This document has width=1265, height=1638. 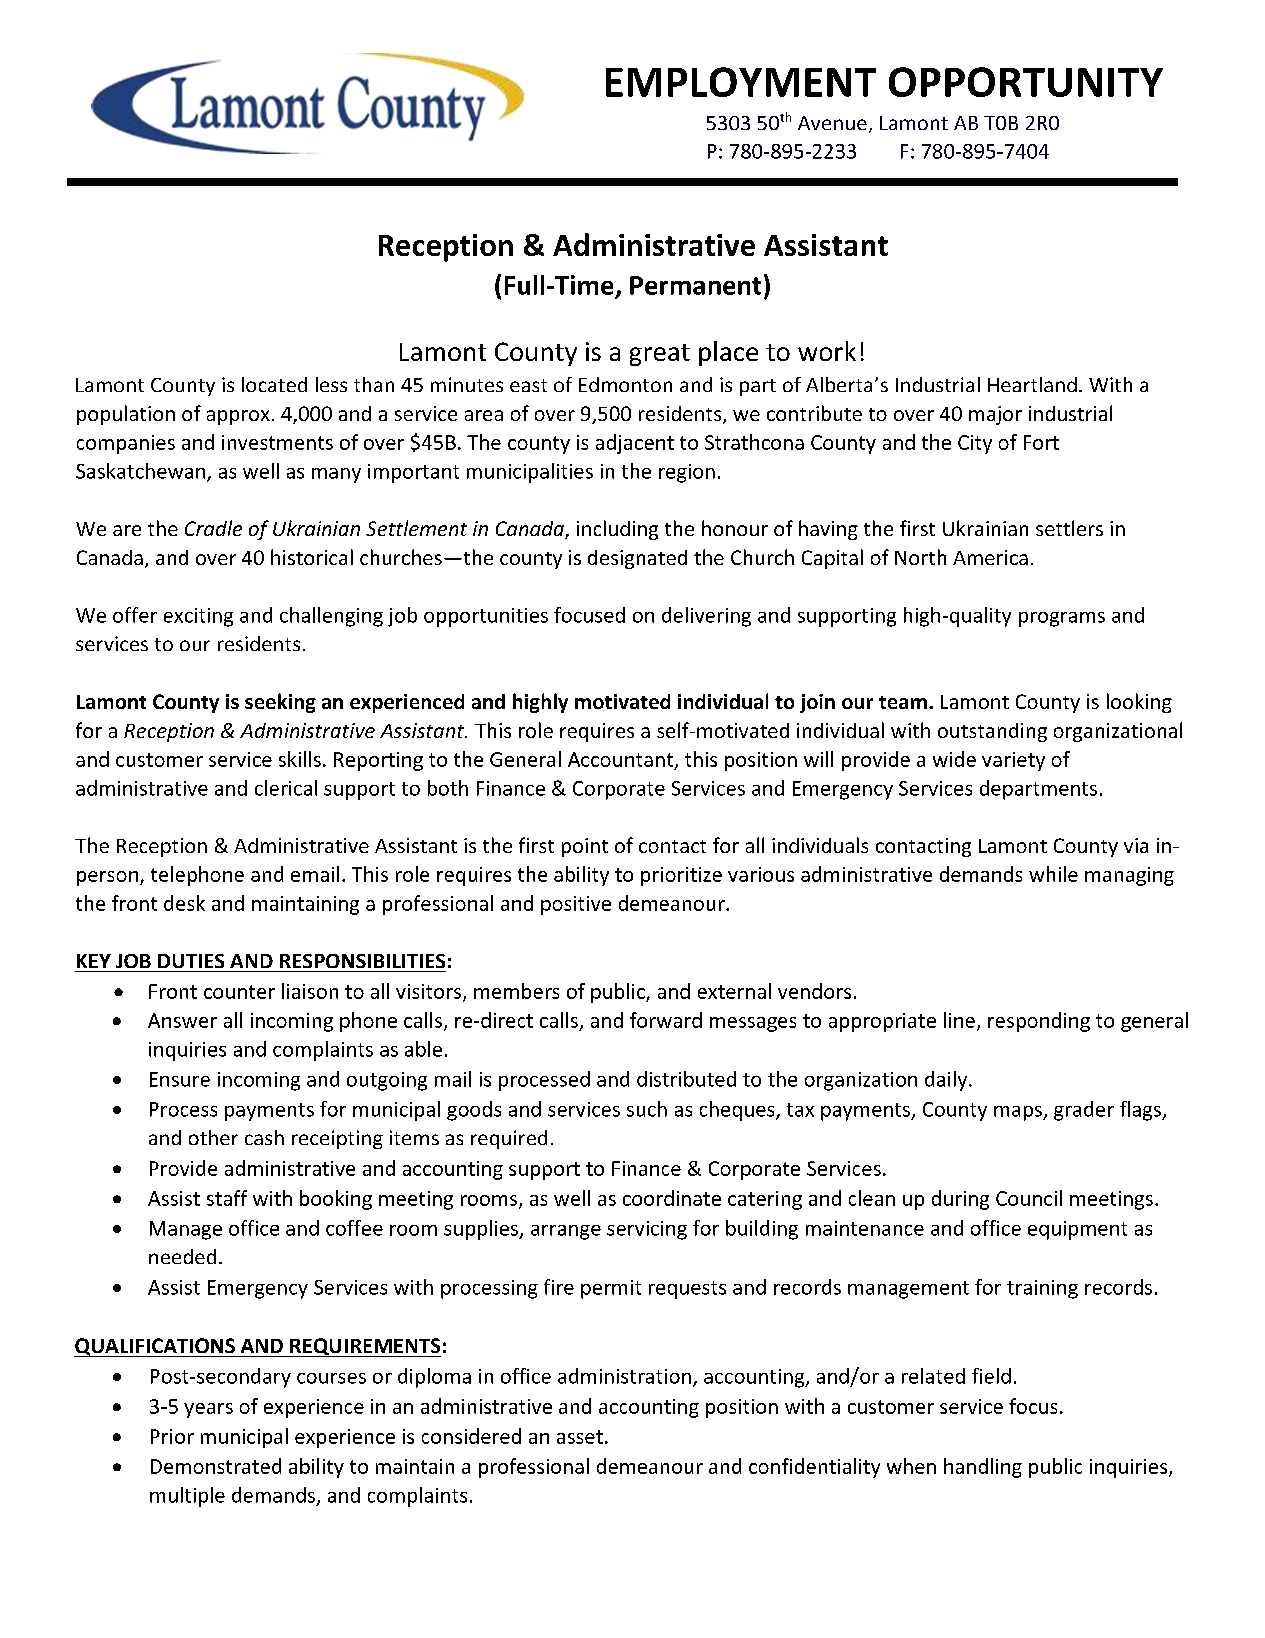 What do you see at coordinates (580, 1437) in the document?
I see `asset` at bounding box center [580, 1437].
